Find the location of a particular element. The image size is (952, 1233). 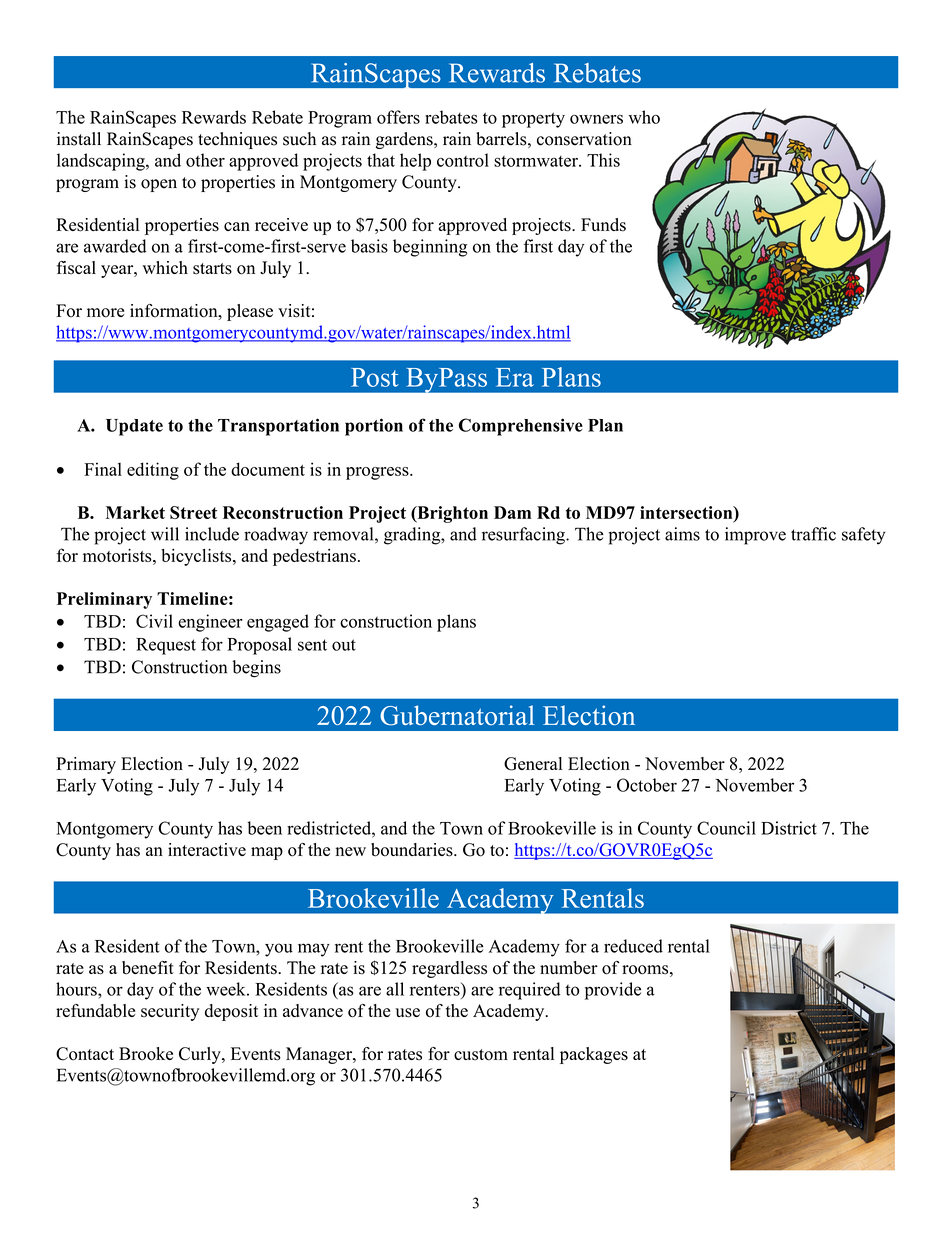

custom is located at coordinates (481, 1055).
